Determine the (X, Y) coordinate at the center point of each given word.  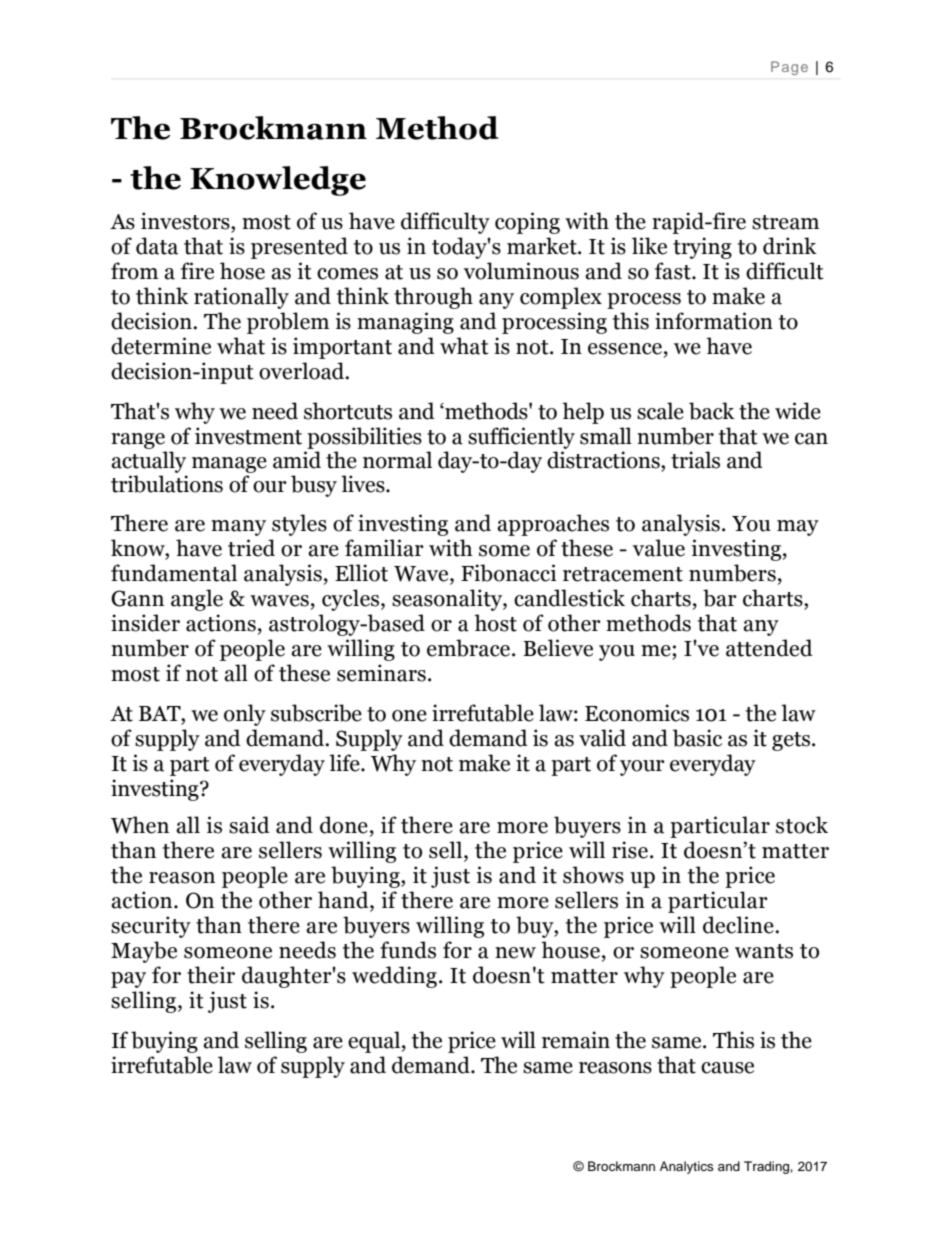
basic (697, 738)
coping (527, 223)
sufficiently (521, 438)
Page (789, 68)
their (211, 975)
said (249, 825)
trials (695, 460)
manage (229, 465)
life (345, 763)
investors (186, 221)
